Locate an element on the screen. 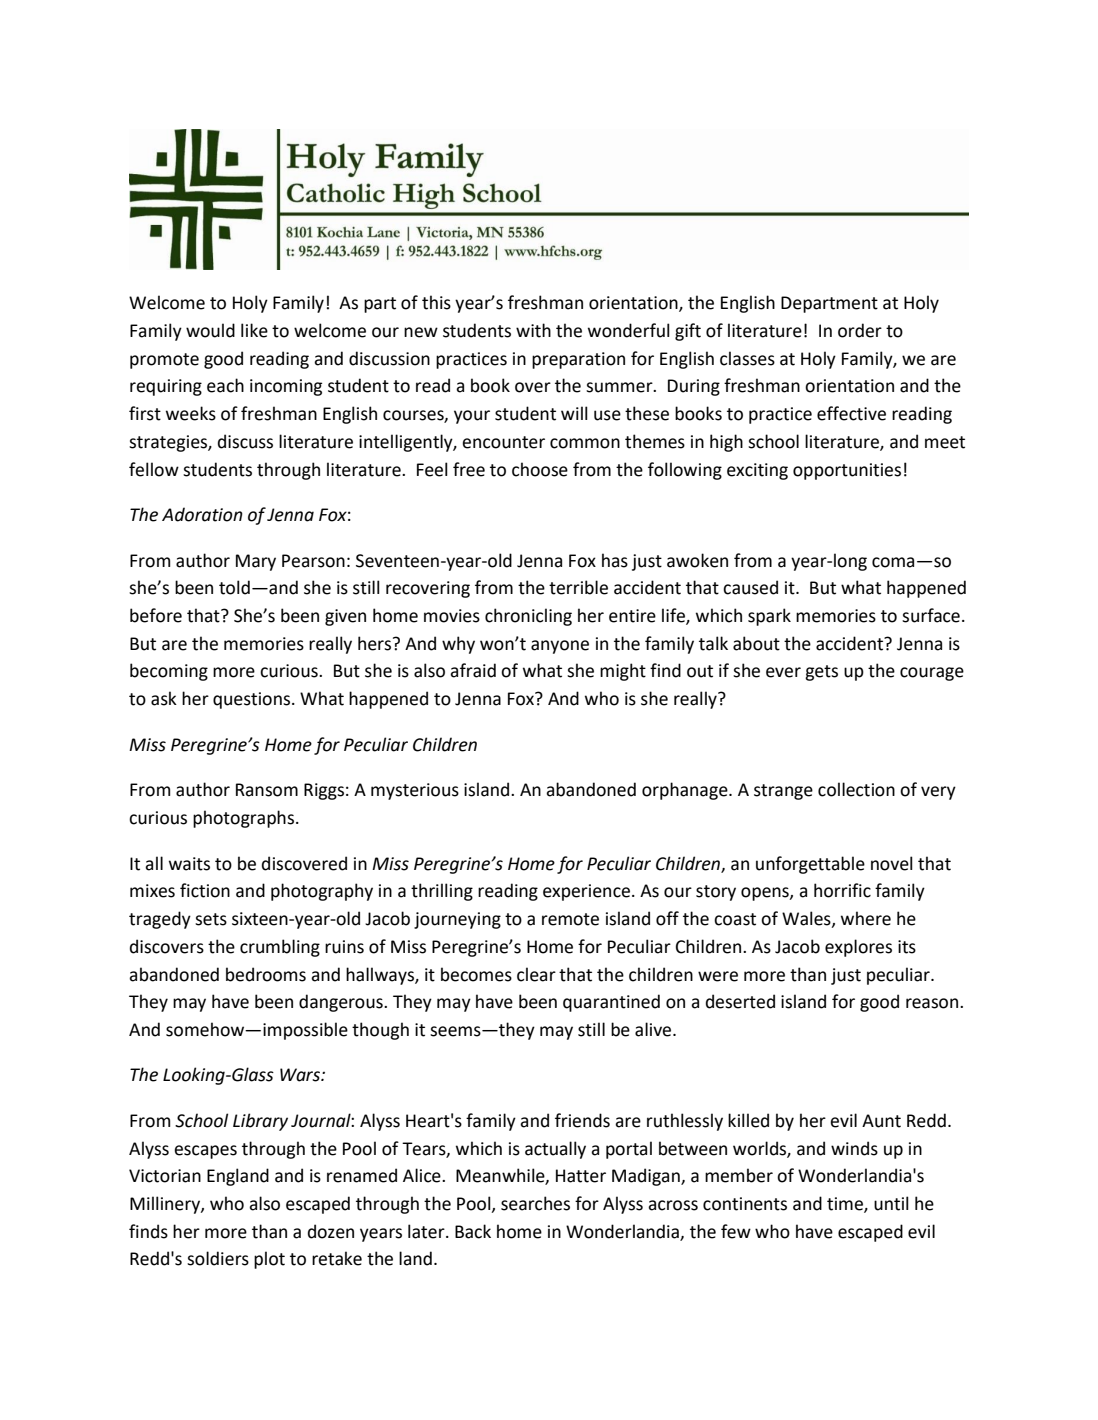 This screenshot has height=1420, width=1098. before is located at coordinates (156, 615).
